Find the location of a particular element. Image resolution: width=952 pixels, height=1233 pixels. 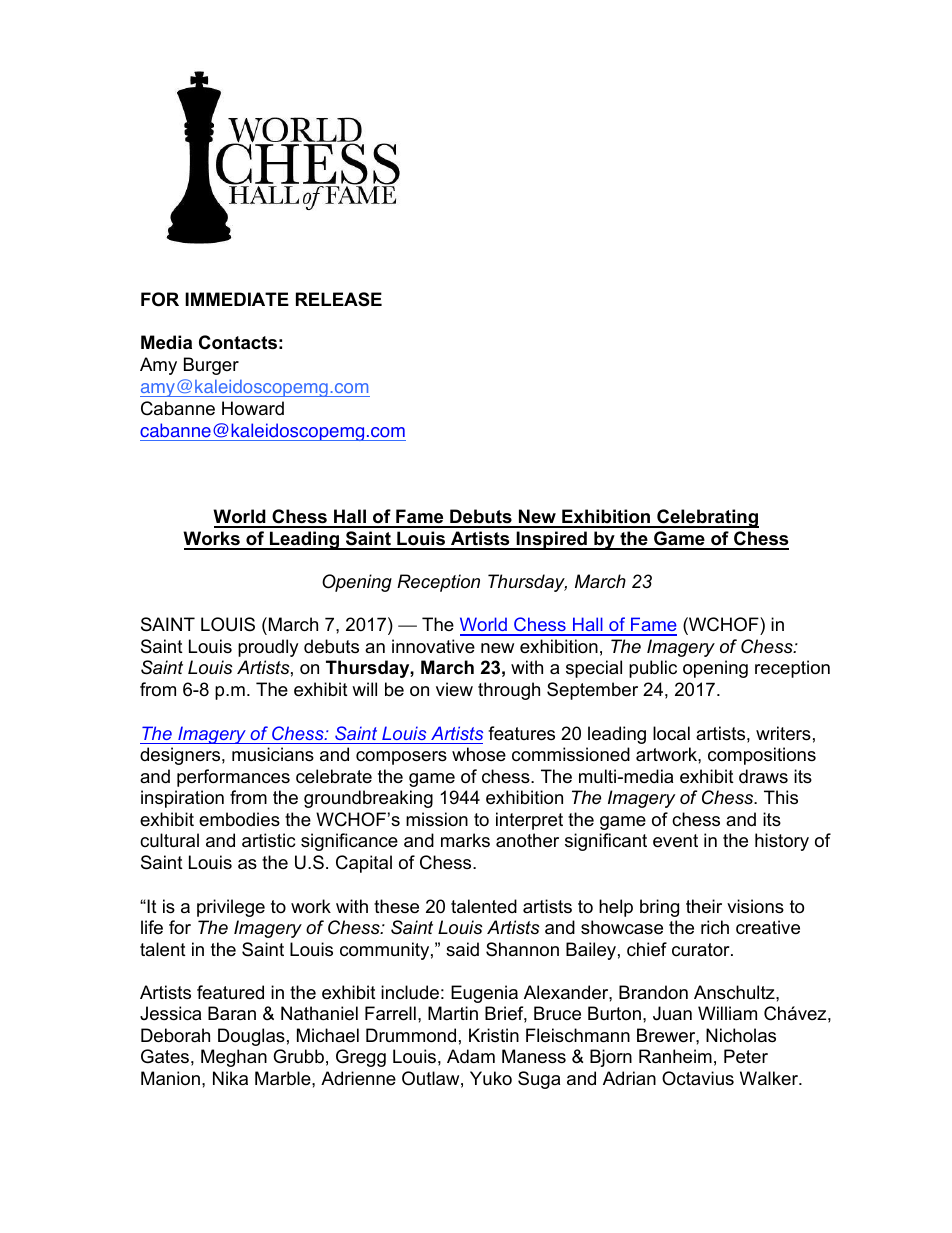

proudly is located at coordinates (268, 648).
